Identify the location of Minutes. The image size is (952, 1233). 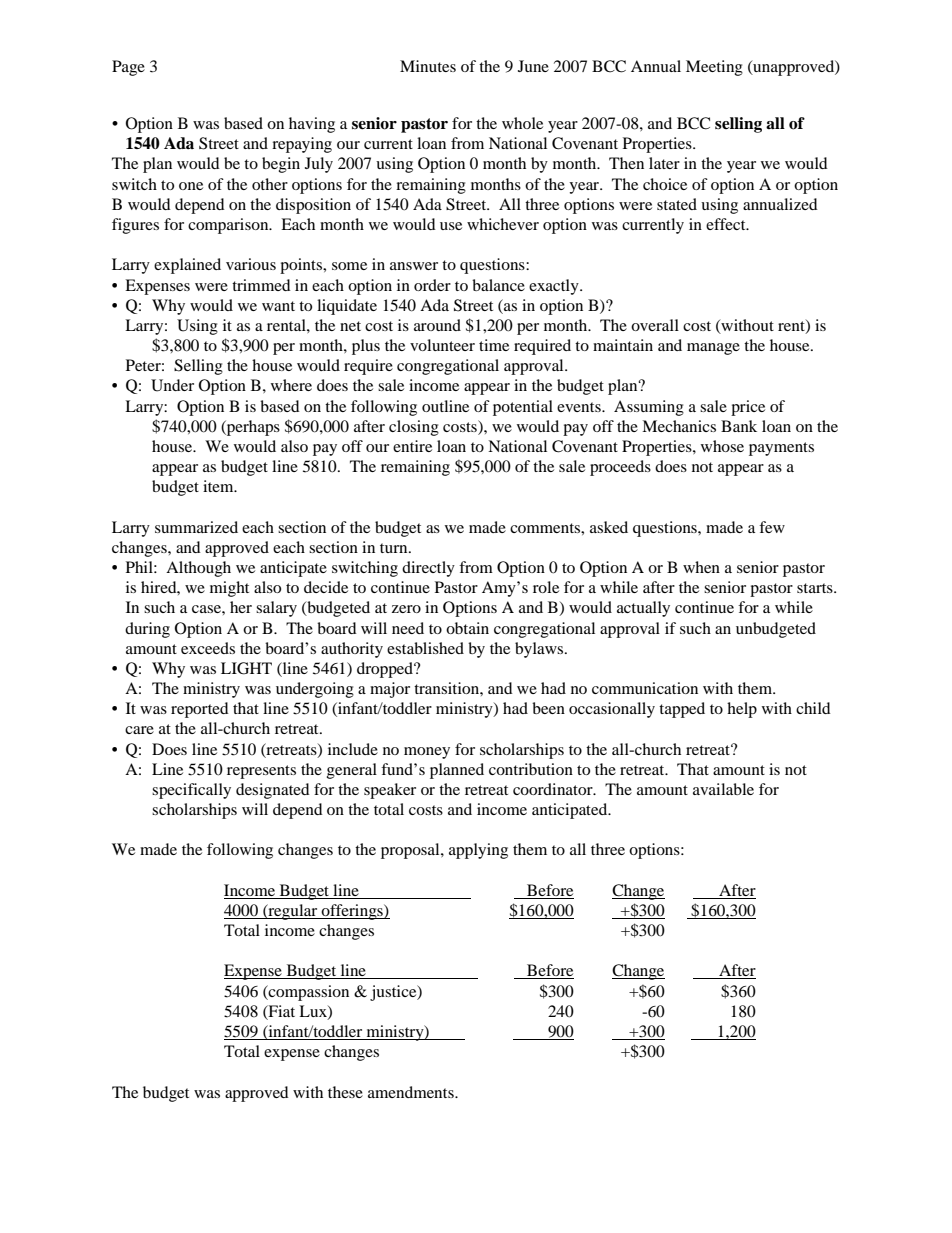
(428, 66).
